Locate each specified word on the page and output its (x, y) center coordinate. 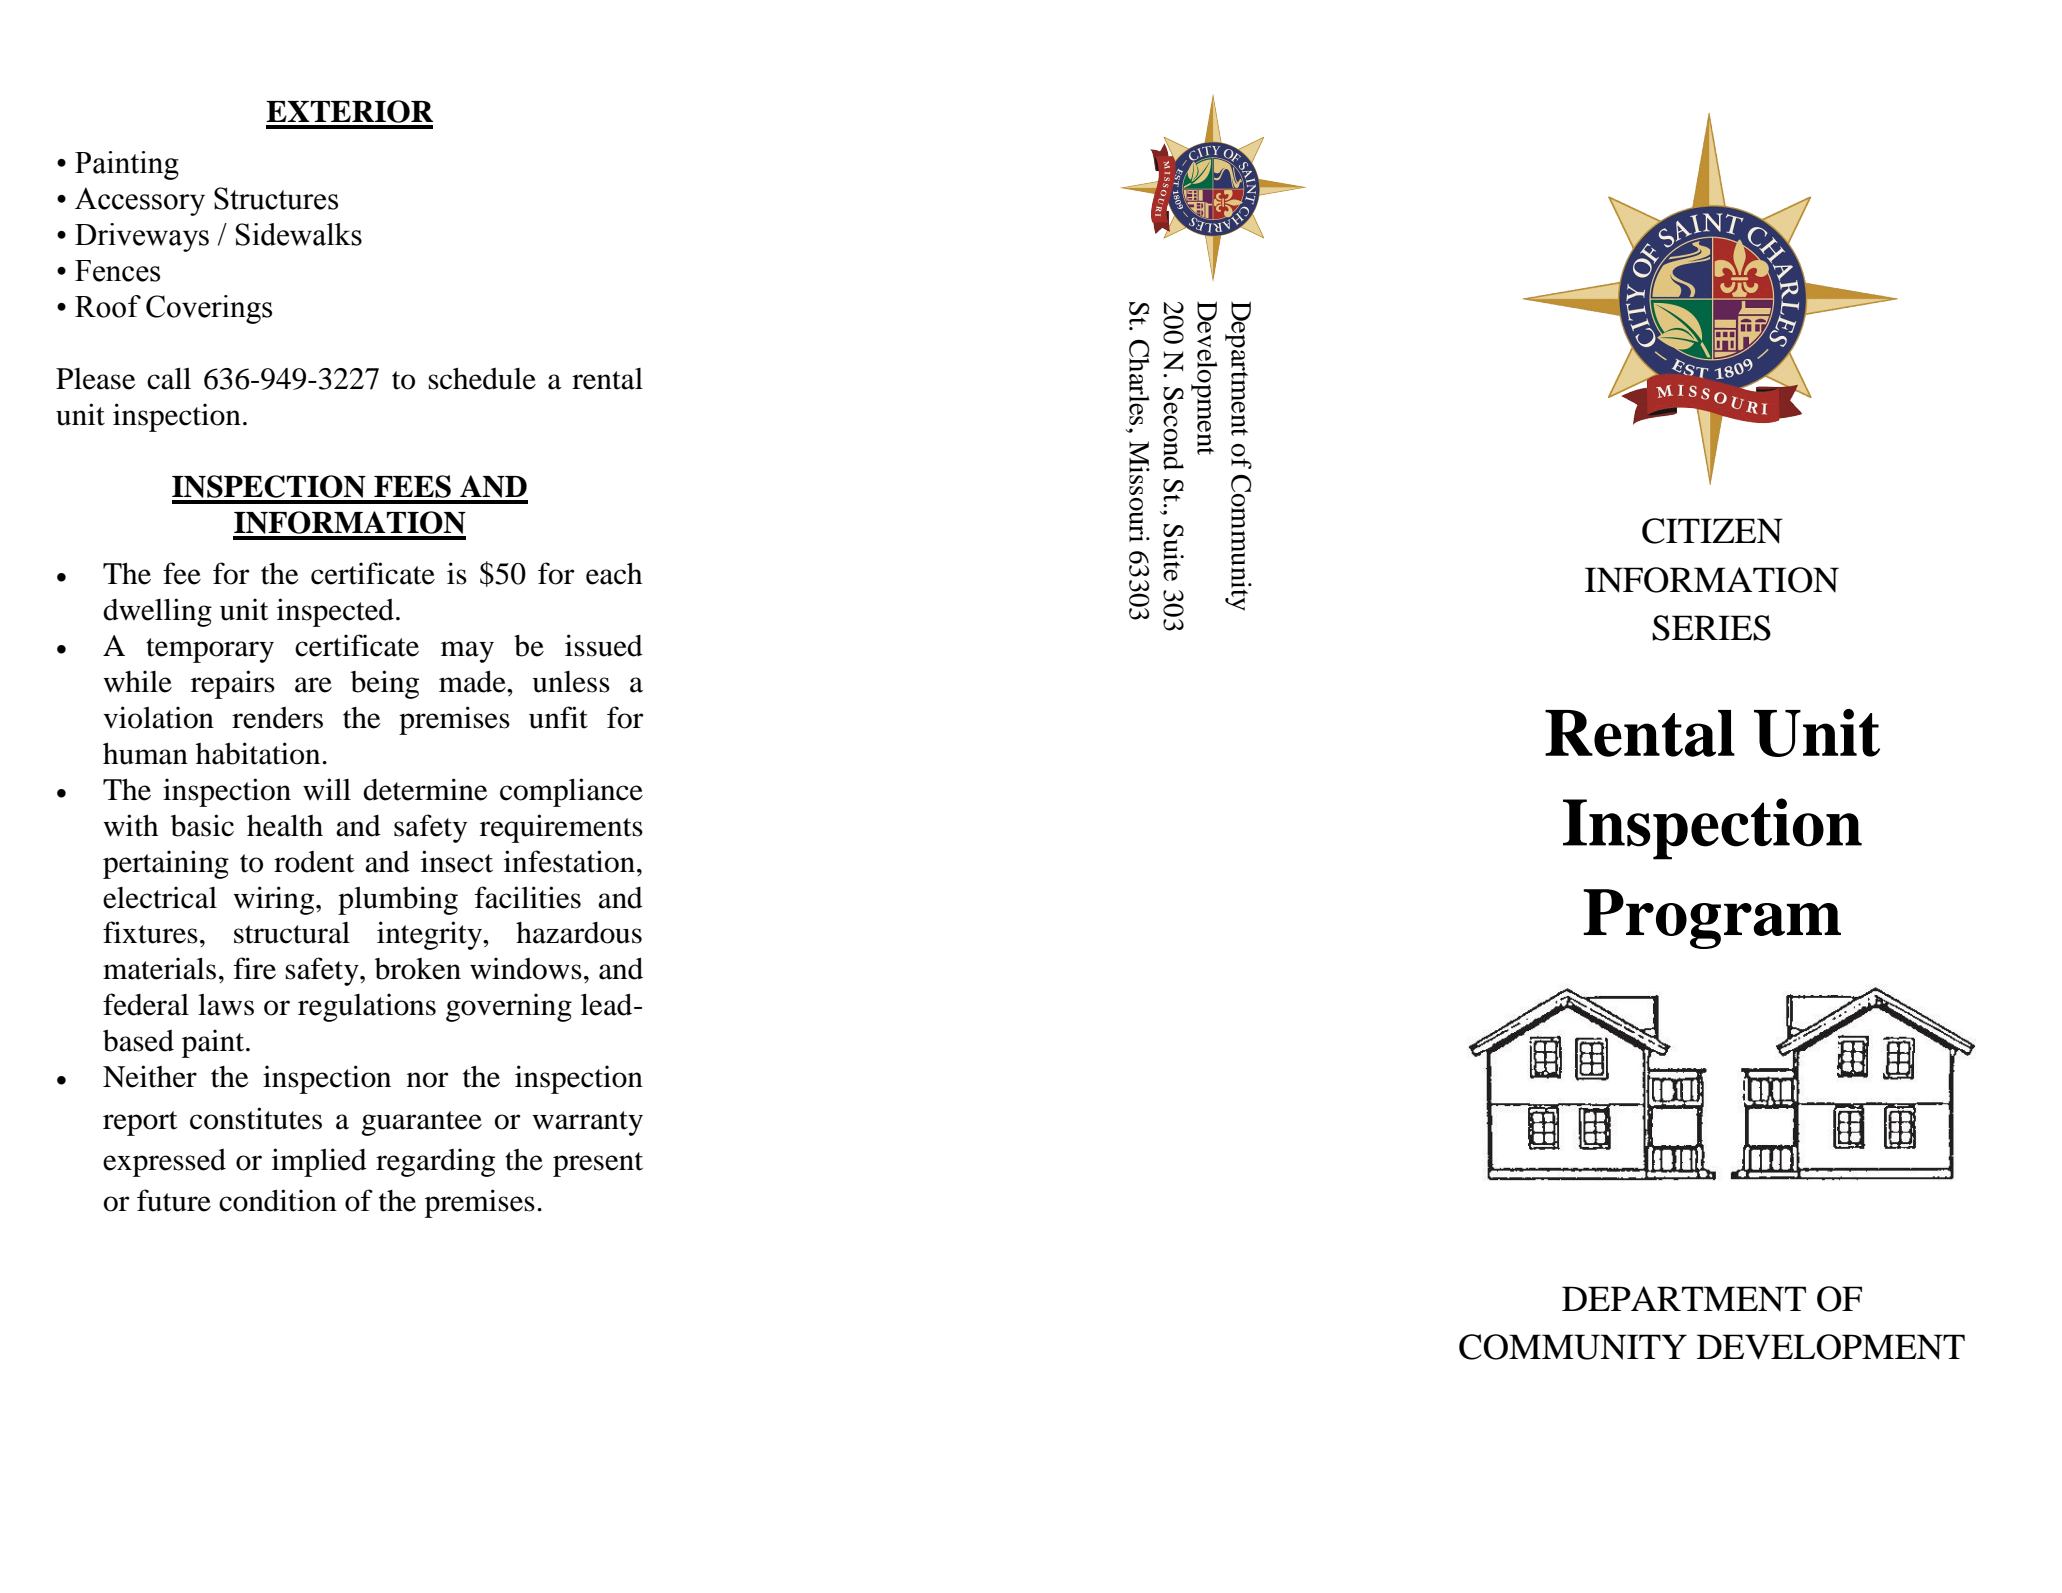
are (313, 685)
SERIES (1711, 628)
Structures (276, 198)
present (598, 1164)
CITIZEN (1712, 531)
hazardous (579, 933)
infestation (569, 861)
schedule (482, 378)
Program (1712, 919)
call (169, 378)
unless (571, 682)
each (614, 573)
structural (292, 933)
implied (319, 1162)
